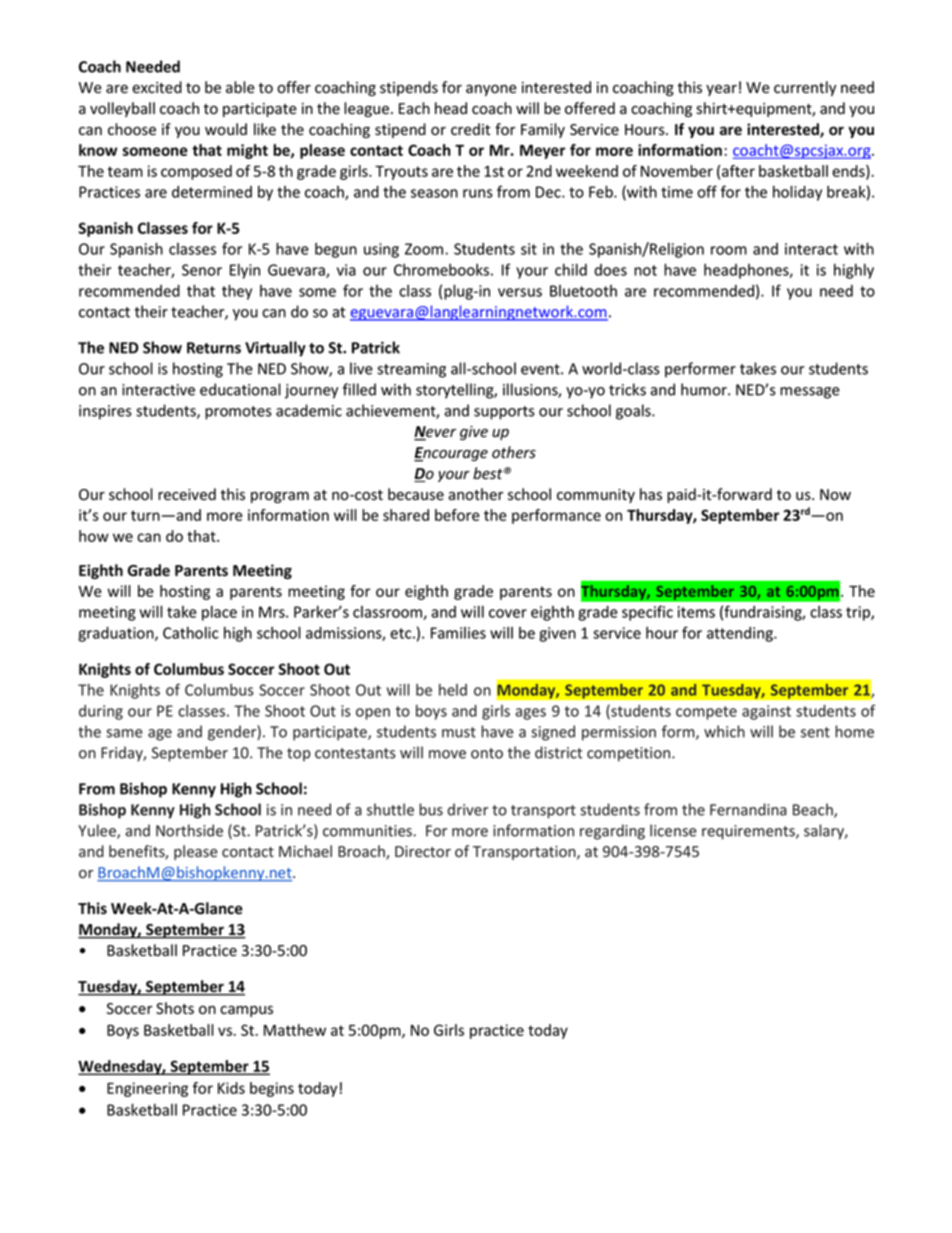  I want to click on cover, so click(508, 613).
